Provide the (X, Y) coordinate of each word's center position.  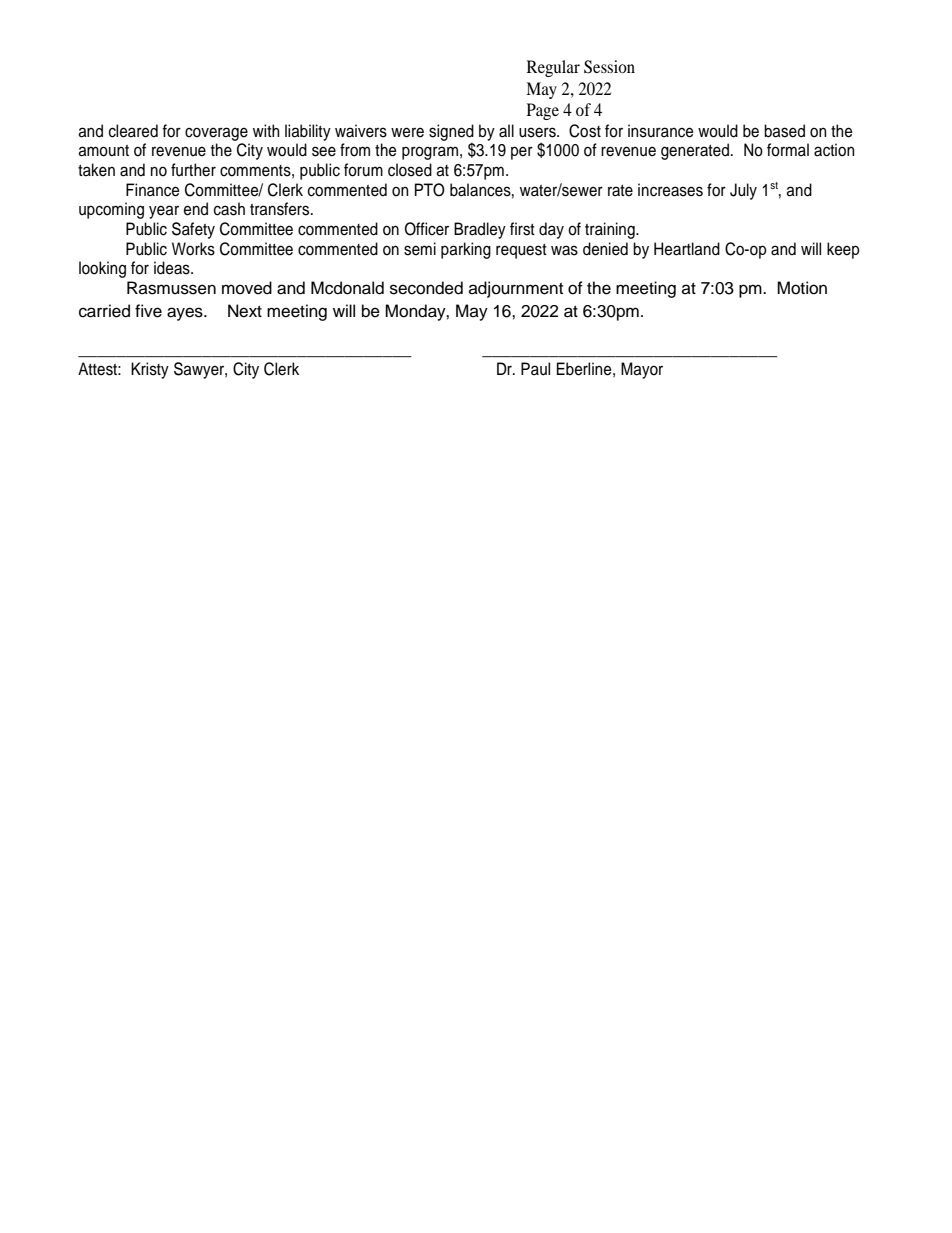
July (743, 191)
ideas (173, 268)
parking (466, 250)
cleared (133, 131)
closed (410, 170)
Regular (553, 68)
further (193, 170)
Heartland (687, 249)
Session (609, 67)
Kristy (150, 370)
